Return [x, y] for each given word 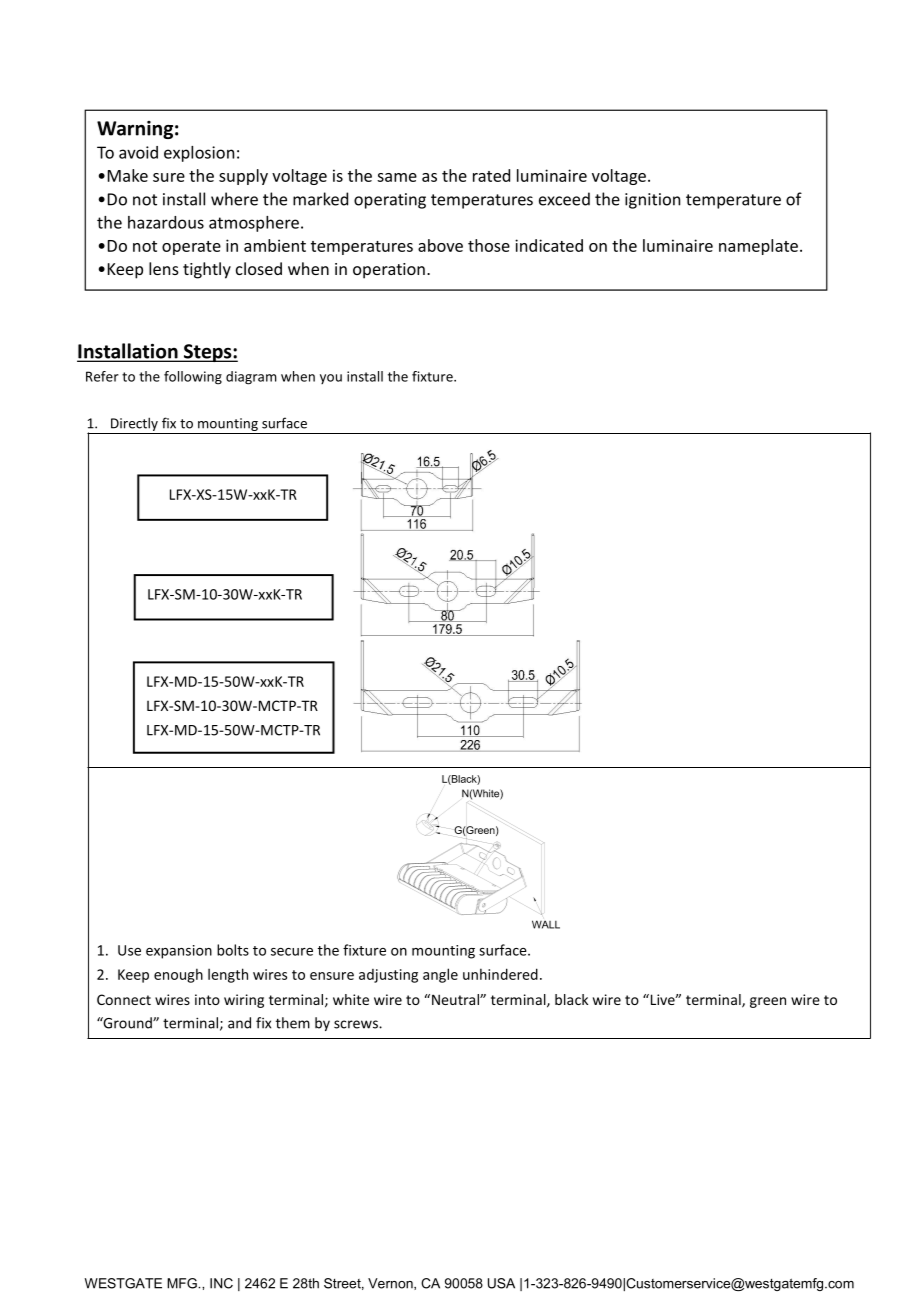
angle [440, 975]
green [768, 1002]
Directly [134, 424]
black [571, 999]
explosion [199, 154]
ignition [652, 201]
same [397, 177]
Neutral [456, 999]
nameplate [758, 247]
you [331, 379]
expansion [179, 952]
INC [221, 1283]
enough [178, 975]
